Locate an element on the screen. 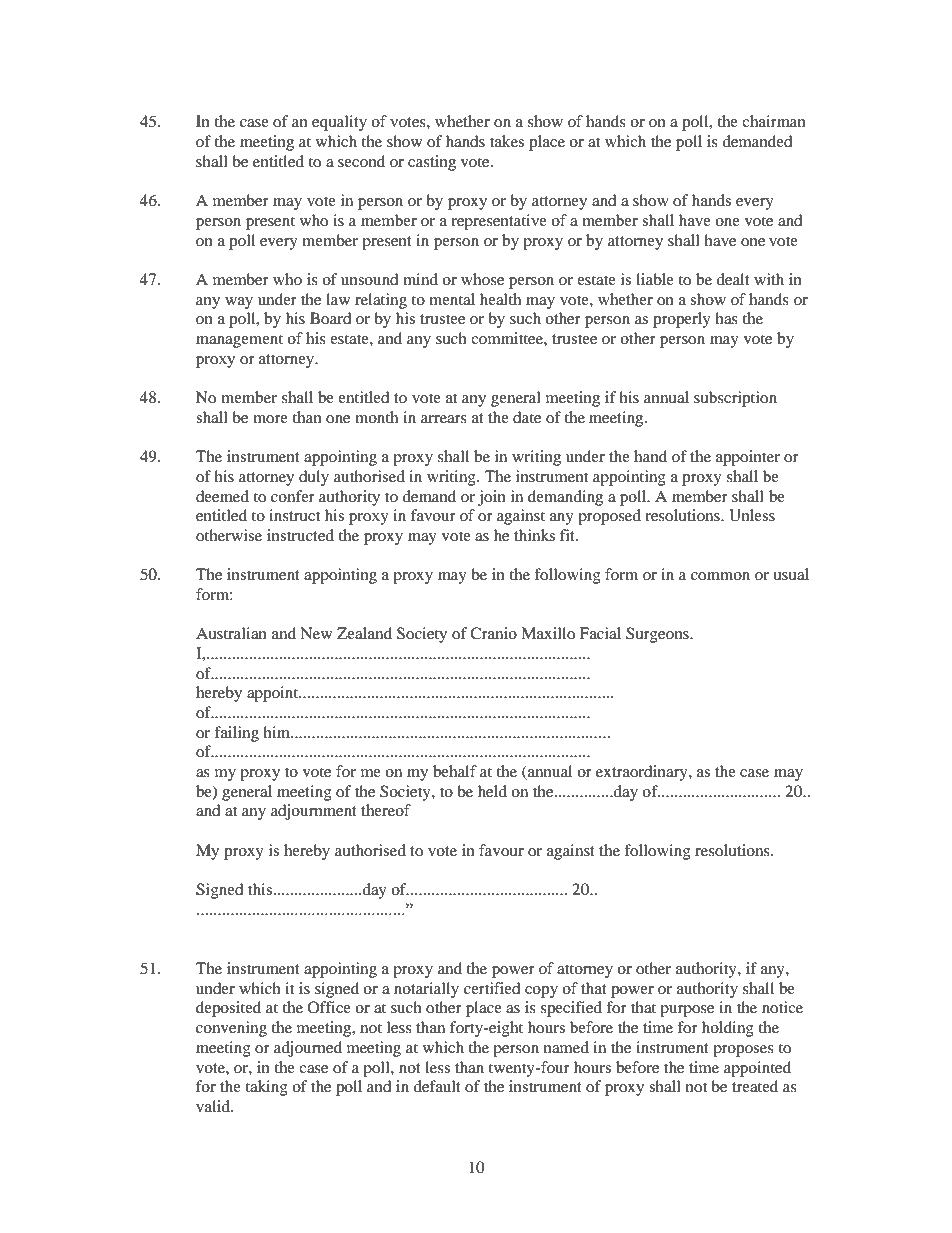 The image size is (952, 1233). chairman is located at coordinates (774, 121).
